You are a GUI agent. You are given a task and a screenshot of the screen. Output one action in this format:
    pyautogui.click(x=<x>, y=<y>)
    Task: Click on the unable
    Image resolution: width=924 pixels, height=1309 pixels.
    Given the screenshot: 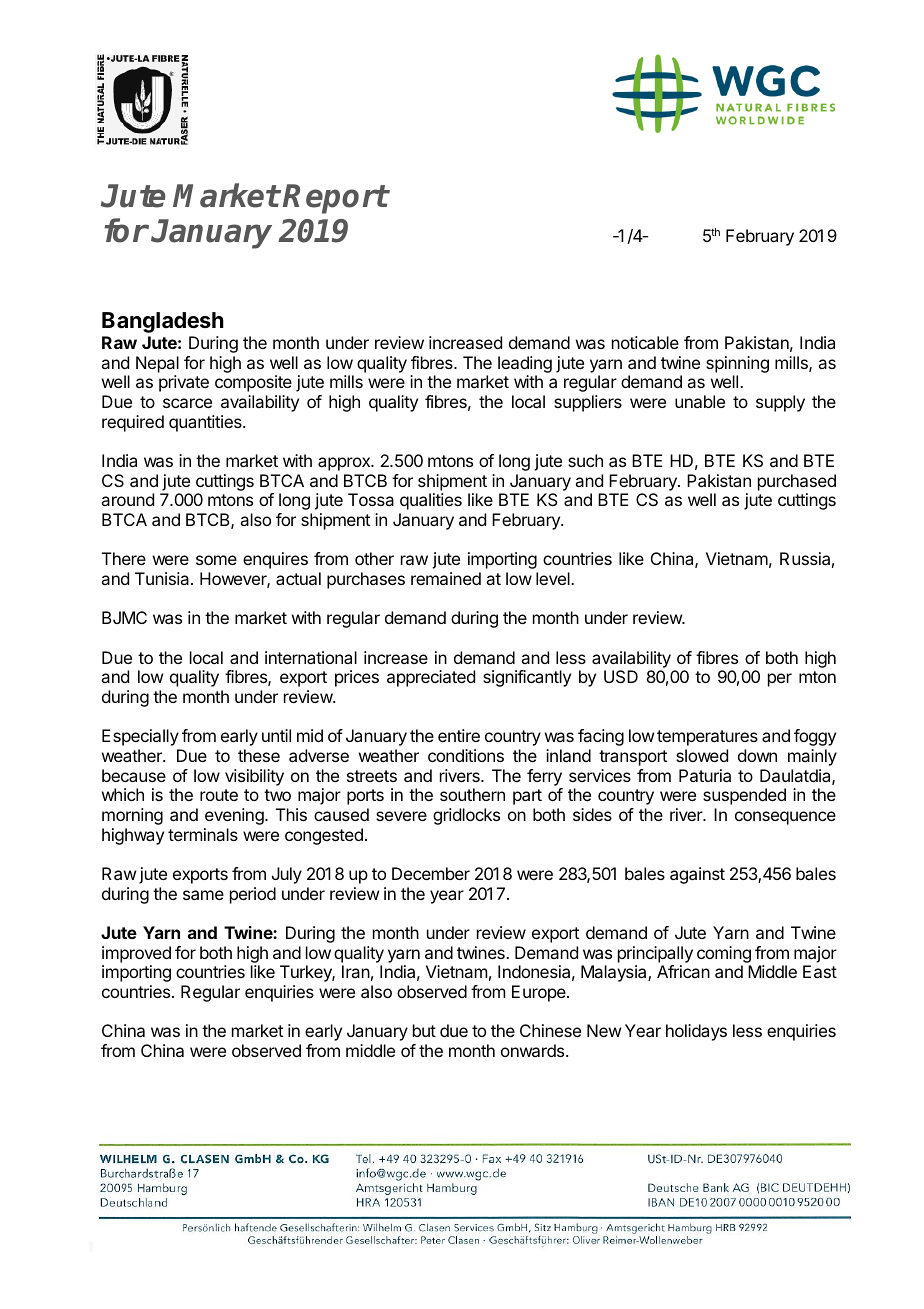 What is the action you would take?
    pyautogui.click(x=700, y=401)
